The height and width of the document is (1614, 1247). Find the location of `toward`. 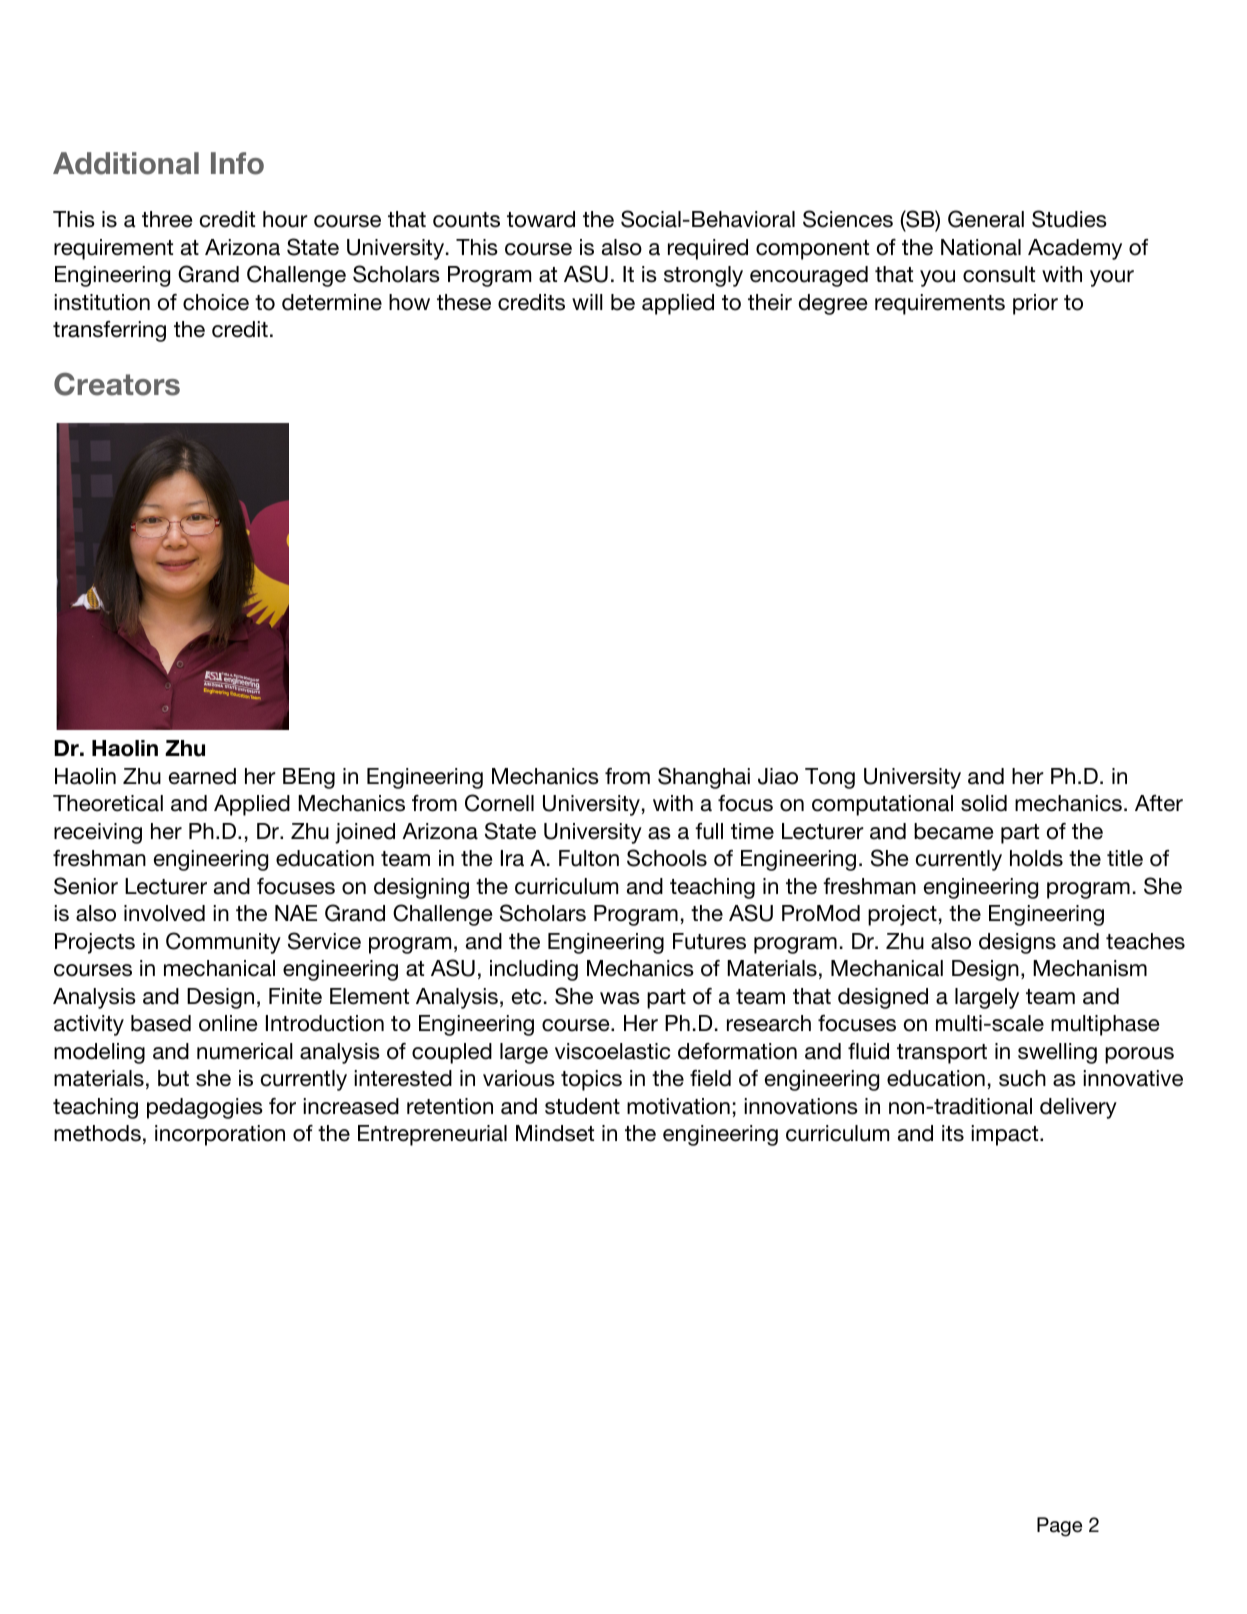

toward is located at coordinates (541, 219).
